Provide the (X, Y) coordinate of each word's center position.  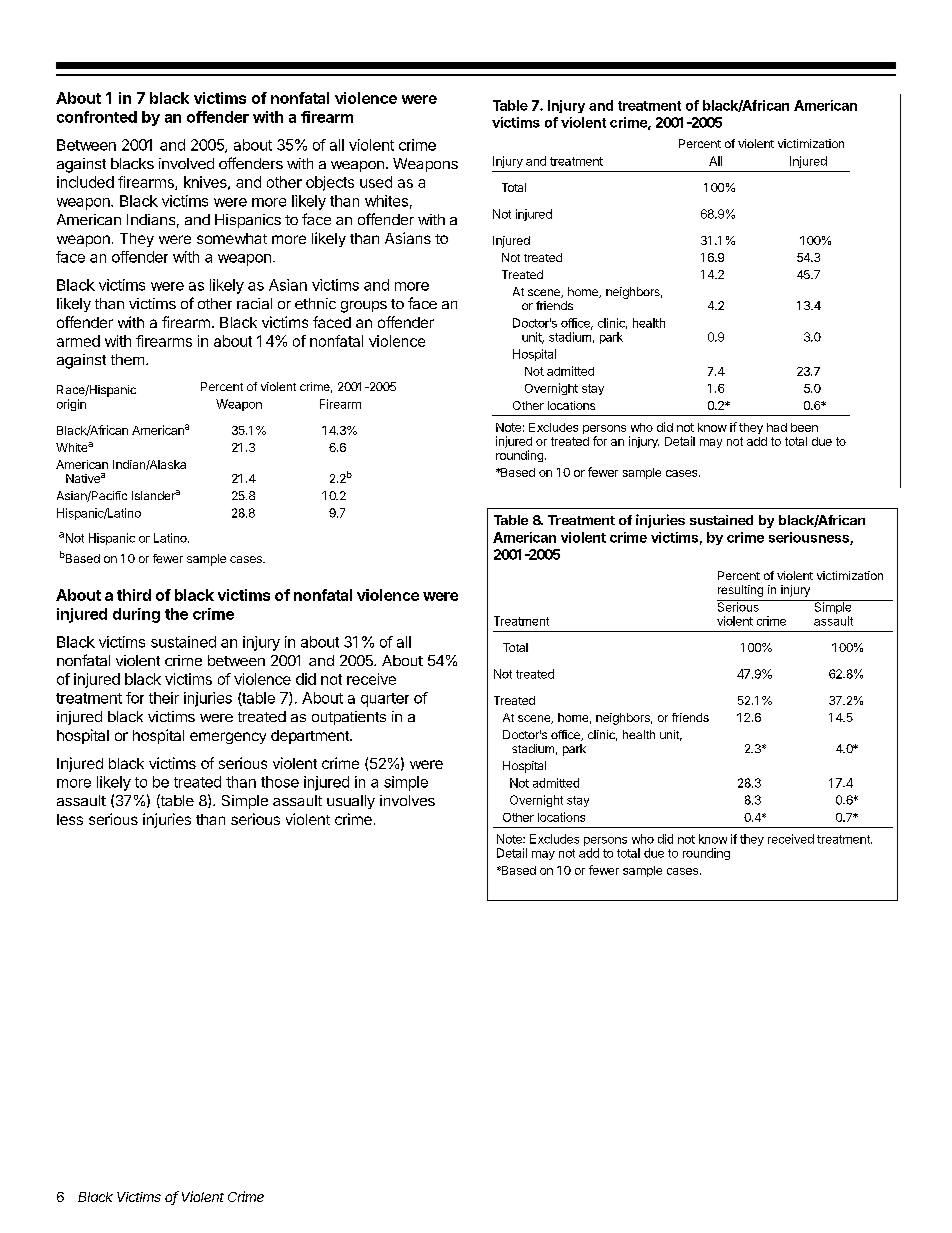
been (804, 427)
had (777, 427)
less (70, 819)
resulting (740, 591)
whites (386, 201)
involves (407, 800)
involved (186, 163)
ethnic (315, 303)
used (376, 182)
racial (254, 303)
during (136, 615)
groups (364, 307)
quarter (385, 700)
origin (71, 405)
